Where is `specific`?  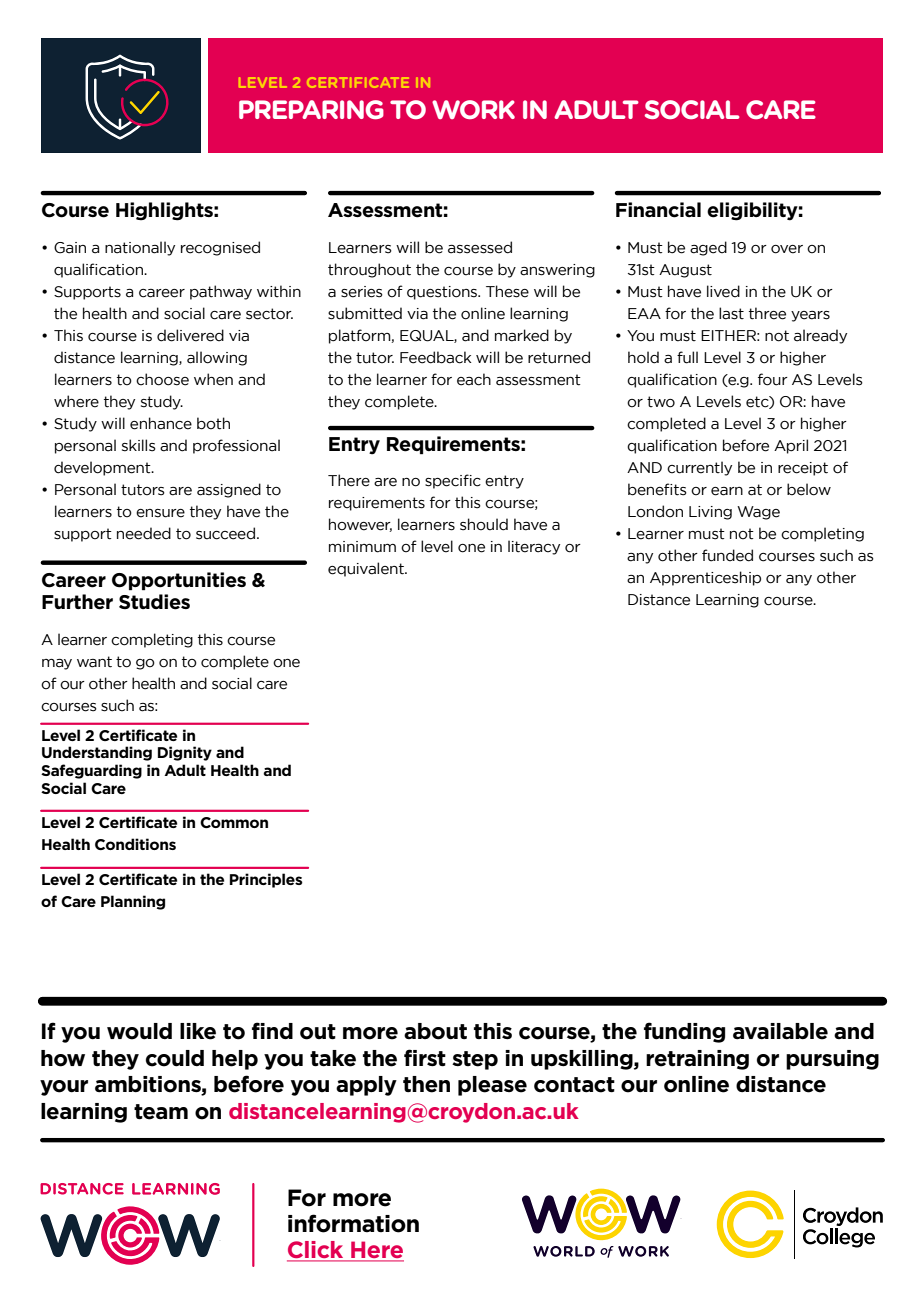 specific is located at coordinates (453, 481).
